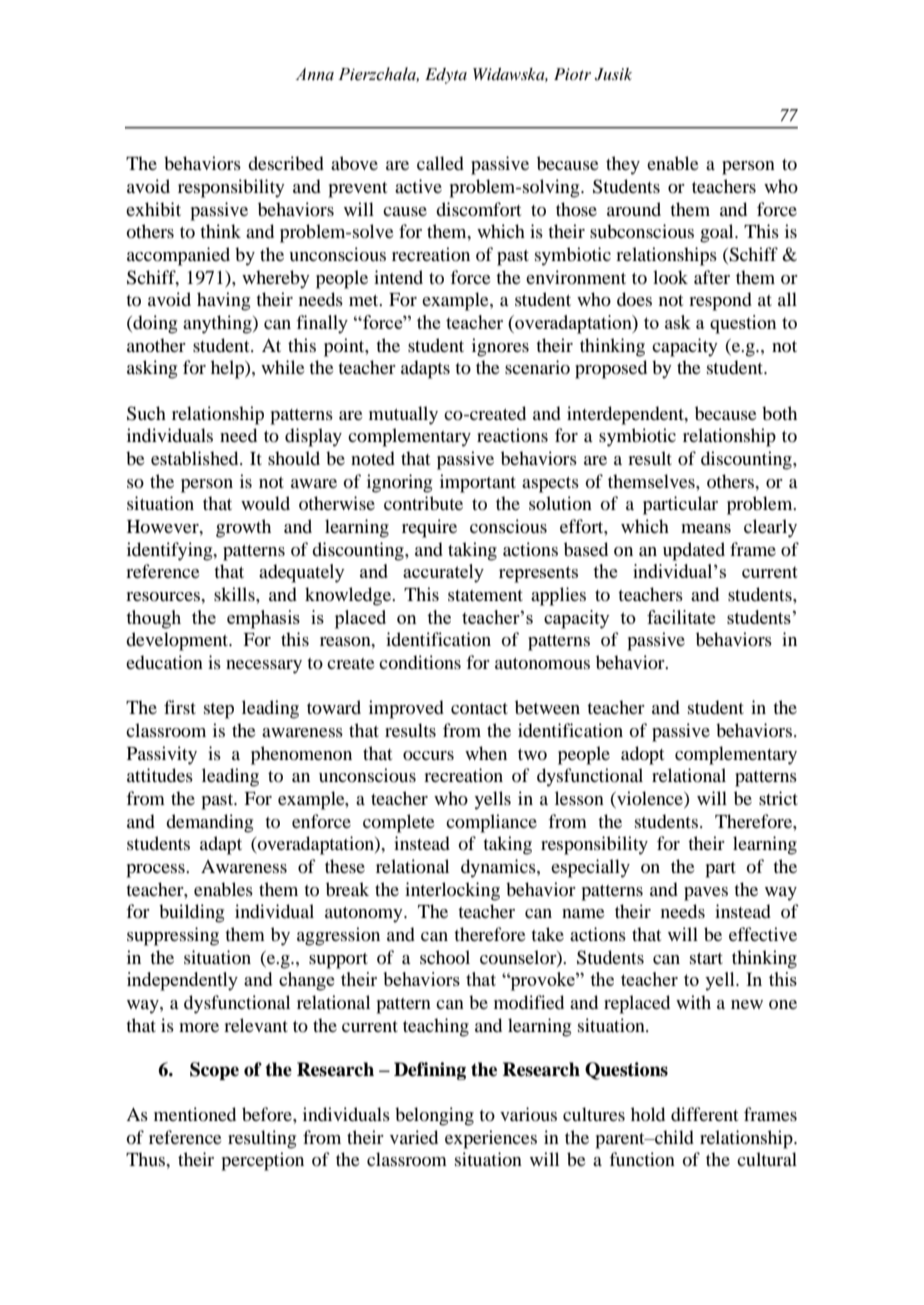 This screenshot has height=1305, width=924. What do you see at coordinates (195, 1114) in the screenshot?
I see `mentioned` at bounding box center [195, 1114].
